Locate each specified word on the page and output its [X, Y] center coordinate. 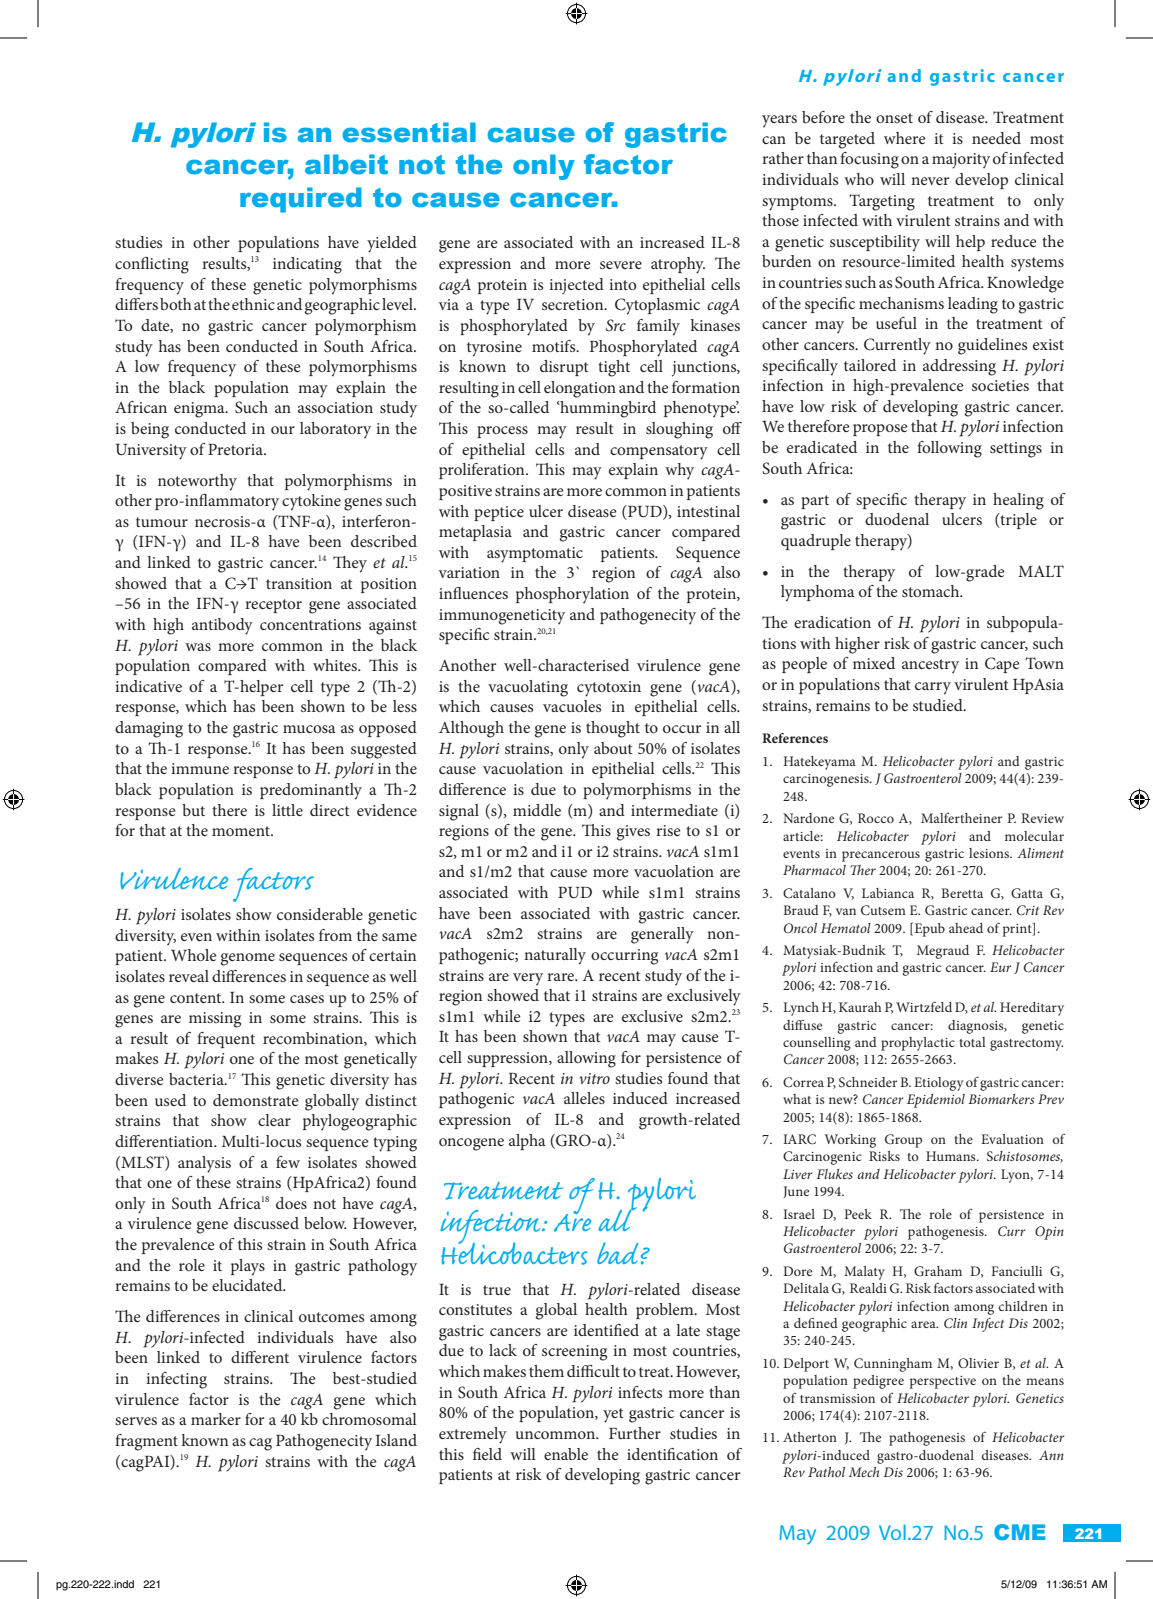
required [301, 200]
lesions [990, 853]
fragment [146, 1442]
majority [961, 161]
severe [621, 265]
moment [242, 831]
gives [633, 833]
